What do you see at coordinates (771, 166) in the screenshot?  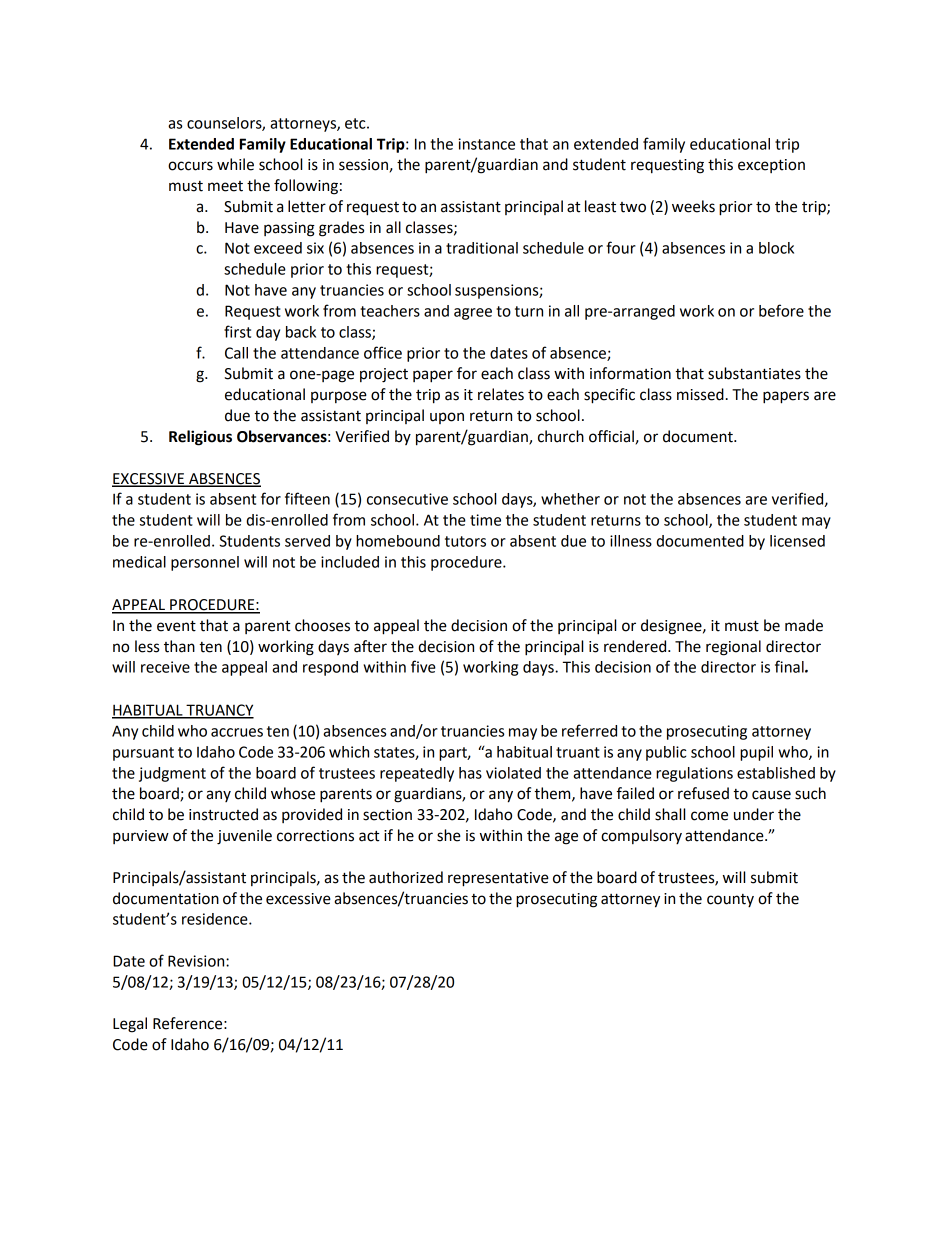 I see `exception` at bounding box center [771, 166].
